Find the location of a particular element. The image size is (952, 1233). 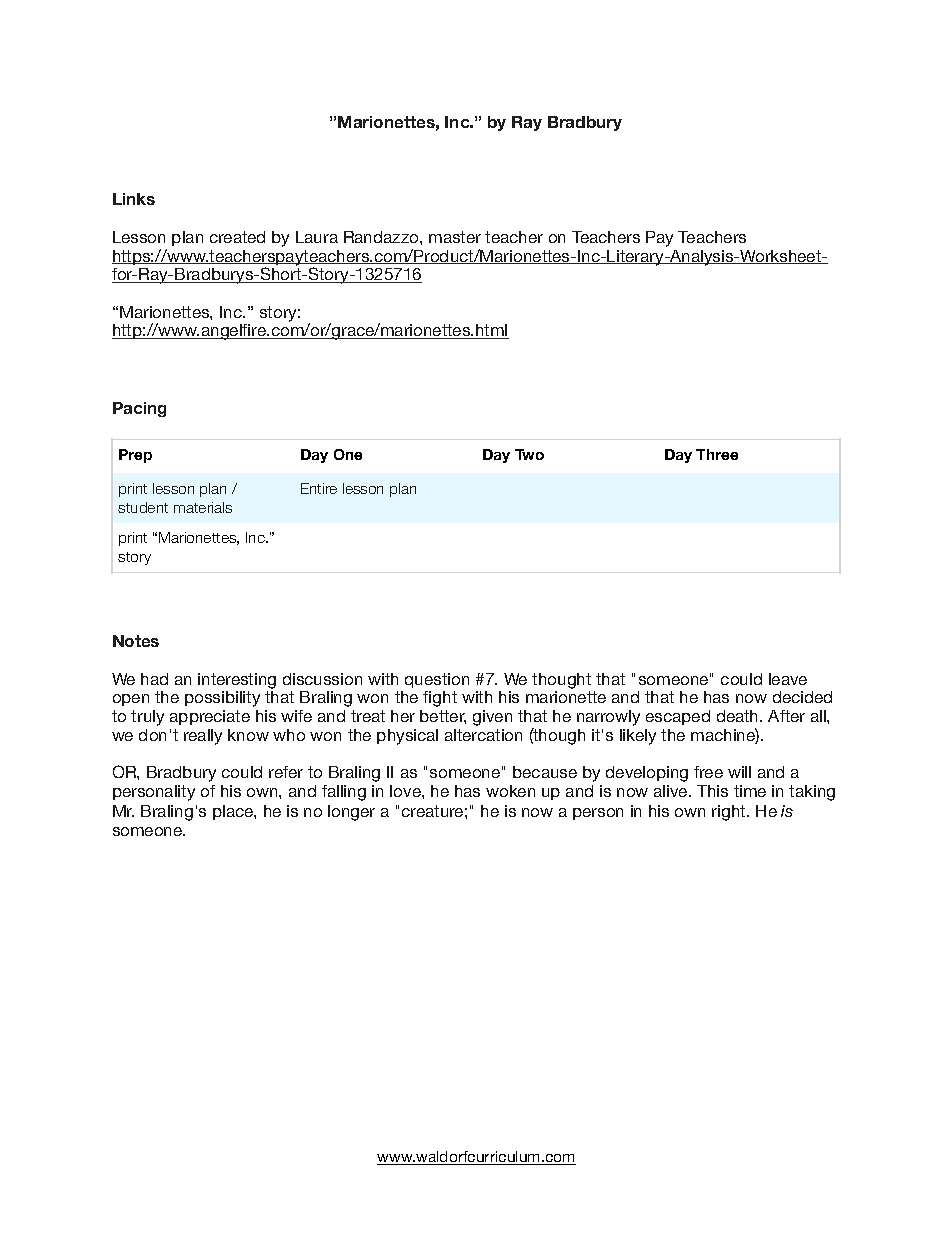

created is located at coordinates (237, 237).
